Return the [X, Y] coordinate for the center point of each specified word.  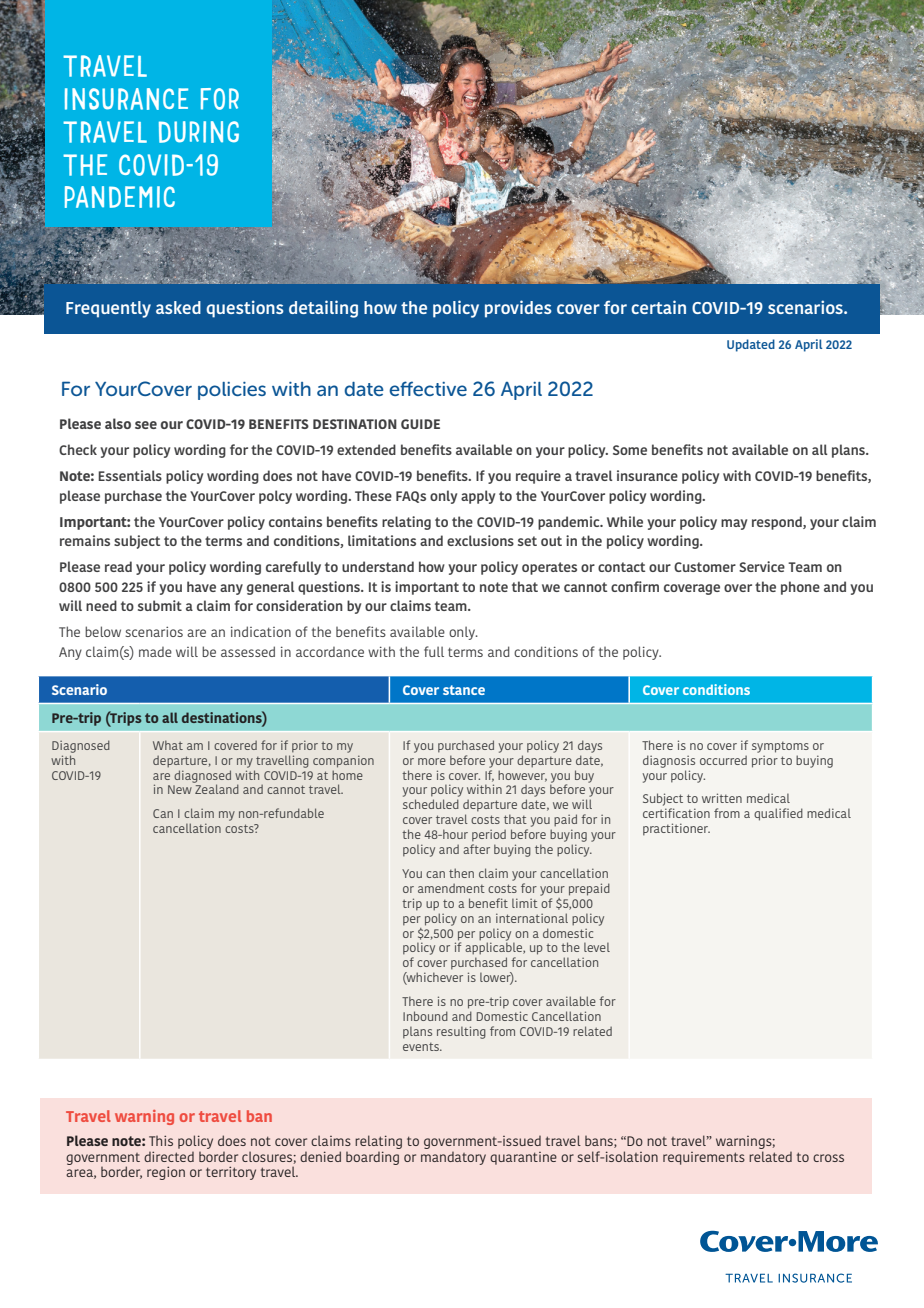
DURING [199, 132]
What [168, 745]
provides [518, 309]
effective [428, 388]
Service [762, 566]
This [161, 1140]
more [432, 761]
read [118, 566]
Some [630, 450]
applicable [494, 948]
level [597, 947]
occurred [723, 760]
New [180, 789]
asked [178, 307]
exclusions [480, 540]
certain [658, 307]
